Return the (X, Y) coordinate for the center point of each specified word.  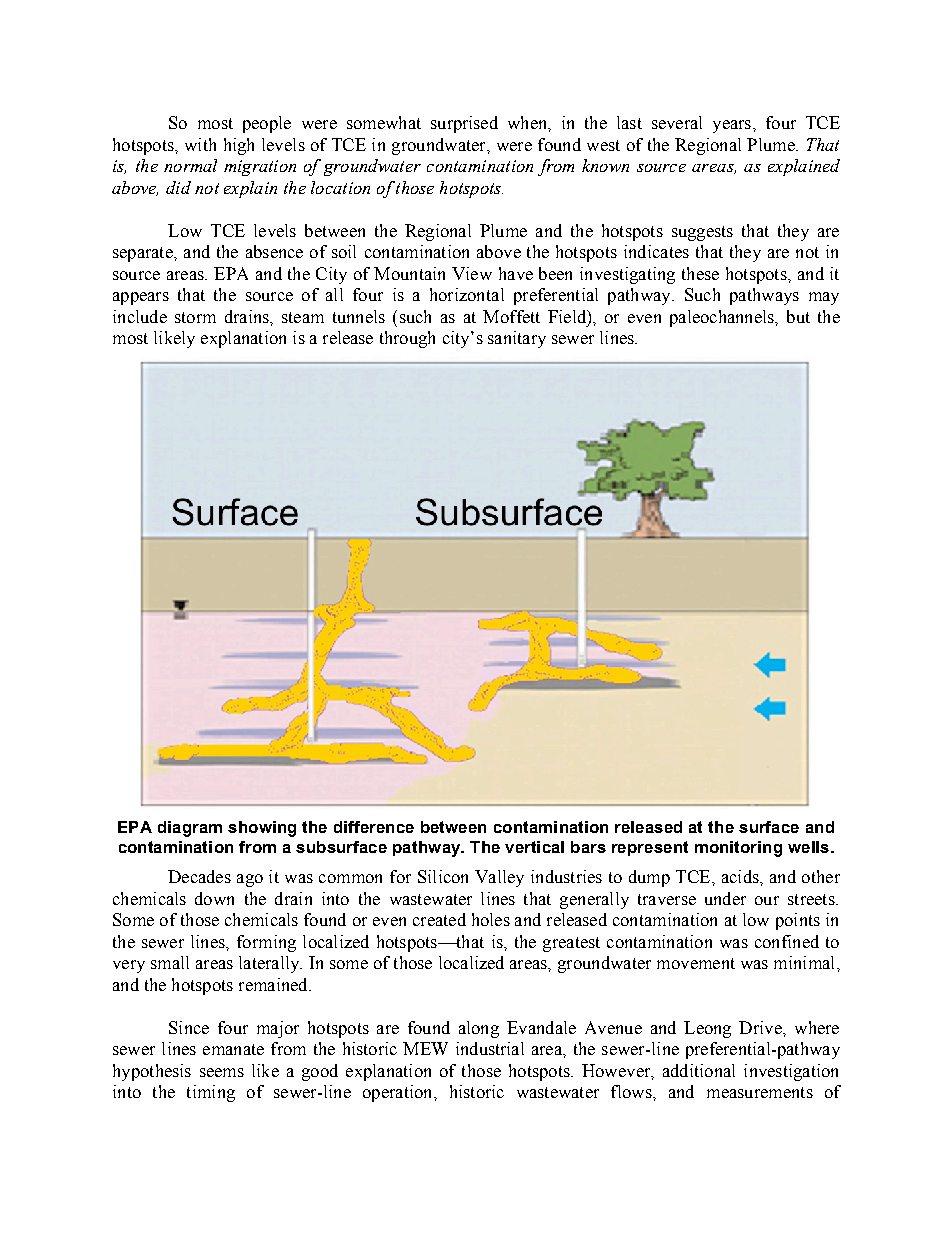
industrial (490, 1048)
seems (222, 1072)
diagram (190, 829)
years (733, 126)
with (200, 144)
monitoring (738, 849)
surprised (464, 124)
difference (374, 827)
